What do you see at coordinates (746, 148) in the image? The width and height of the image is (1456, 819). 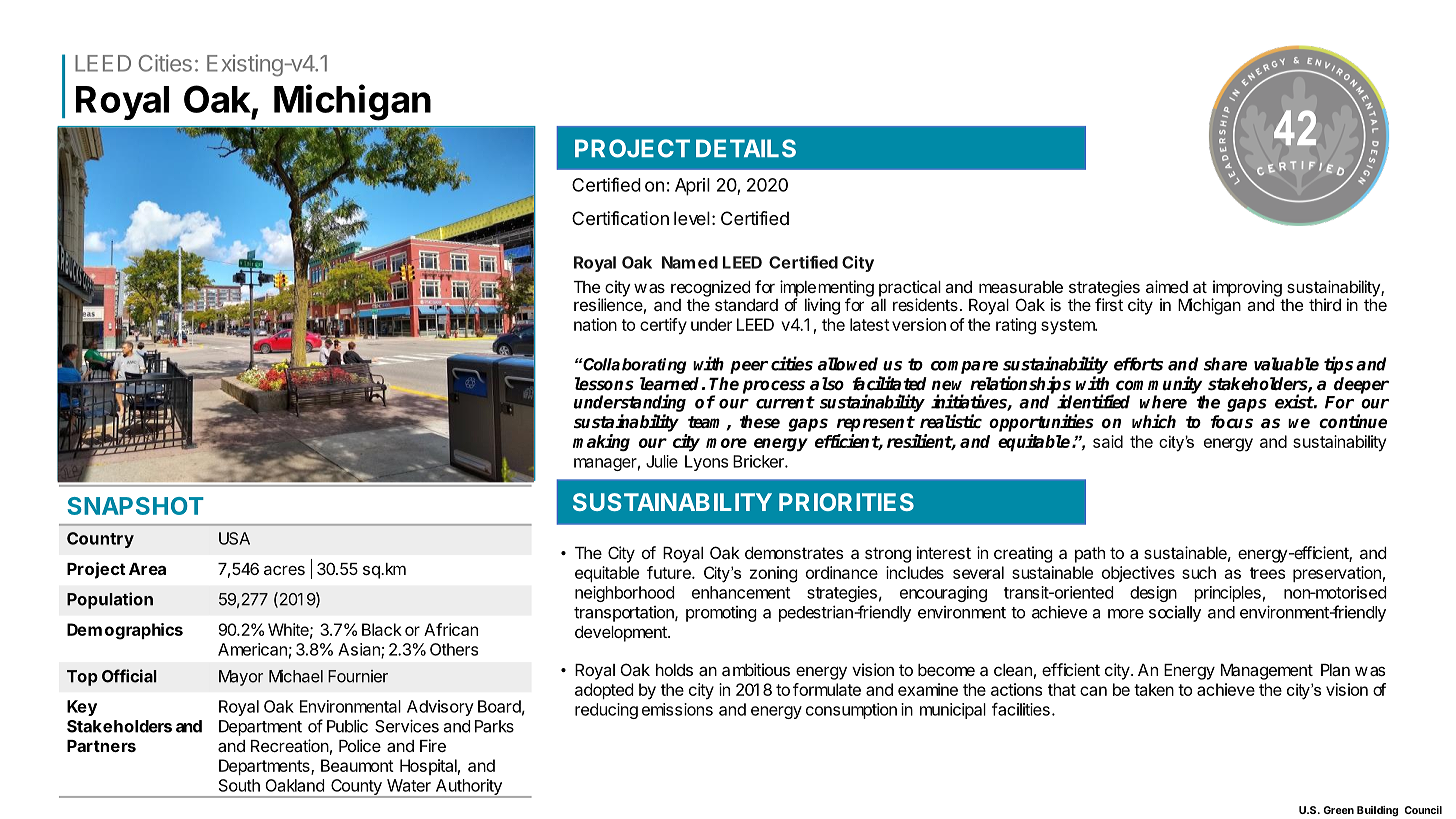 I see `DETAILS` at bounding box center [746, 148].
